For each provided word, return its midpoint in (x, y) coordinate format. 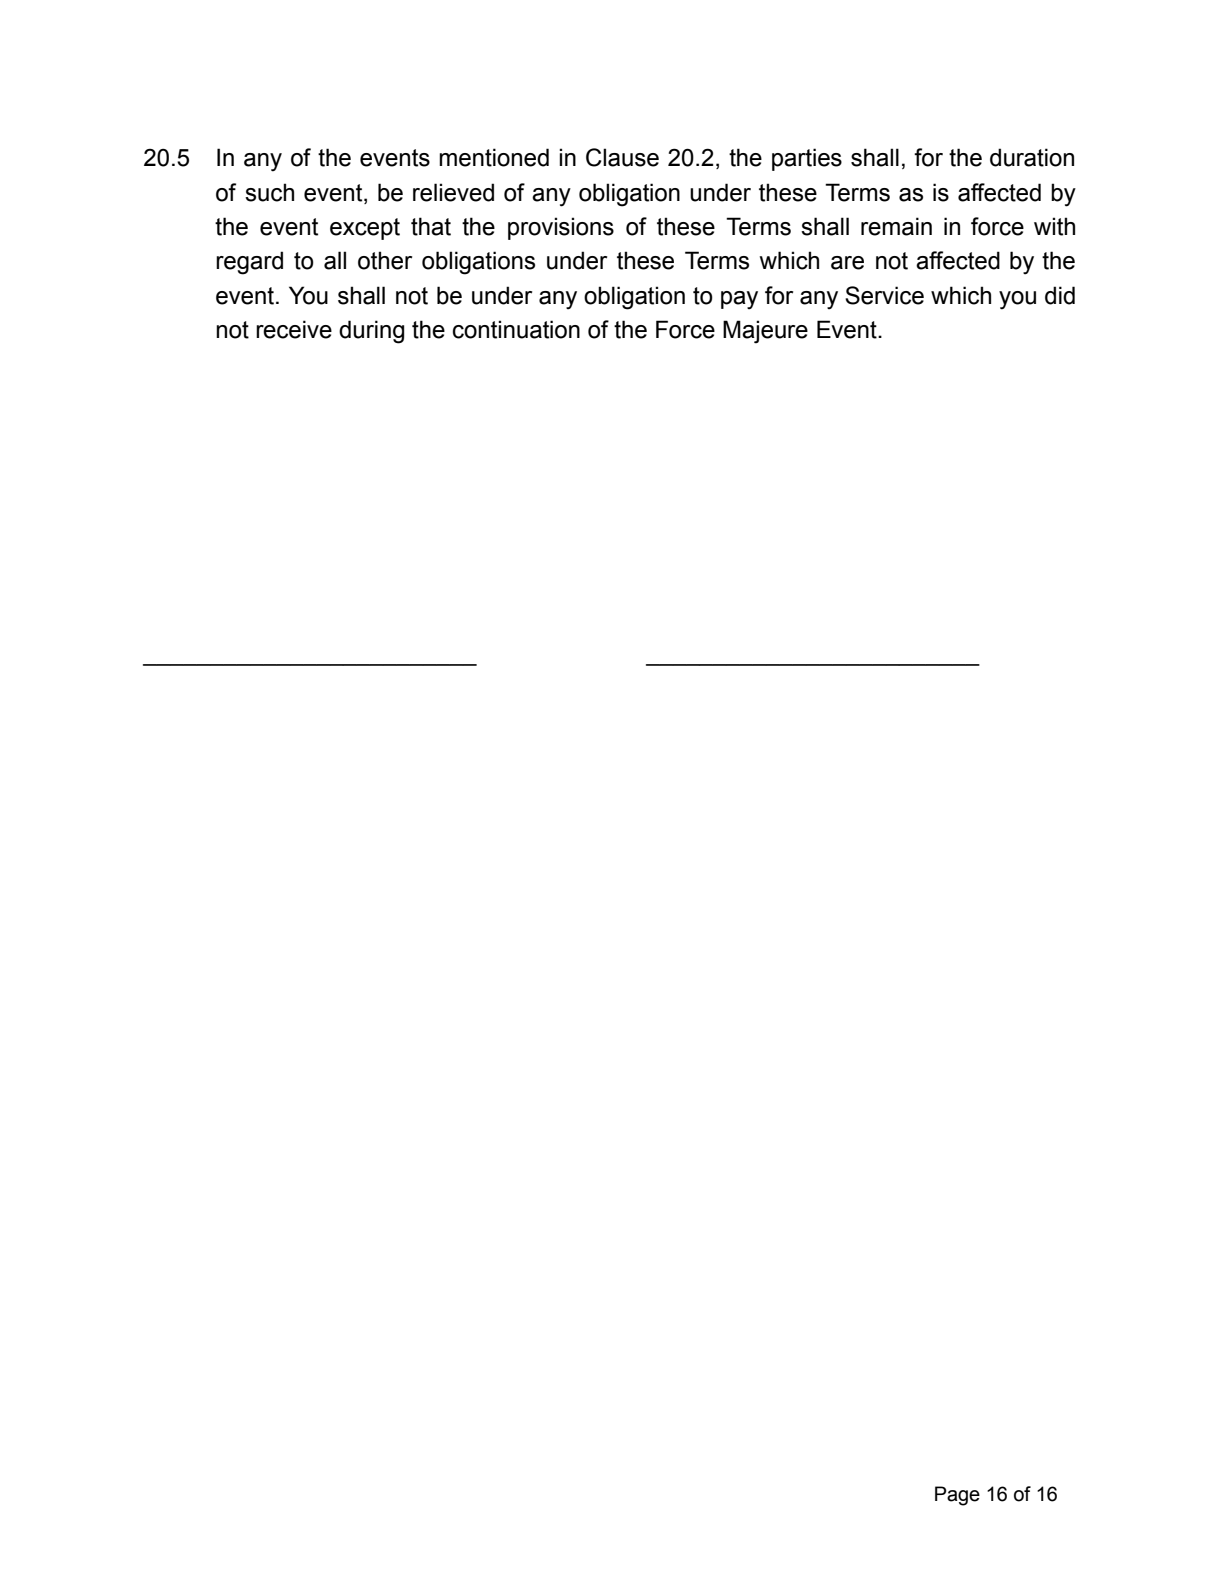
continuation (516, 329)
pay (739, 300)
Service (884, 295)
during (371, 332)
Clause (622, 157)
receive (294, 329)
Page (957, 1496)
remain (896, 226)
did (1060, 295)
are (847, 263)
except (365, 229)
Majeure (765, 332)
